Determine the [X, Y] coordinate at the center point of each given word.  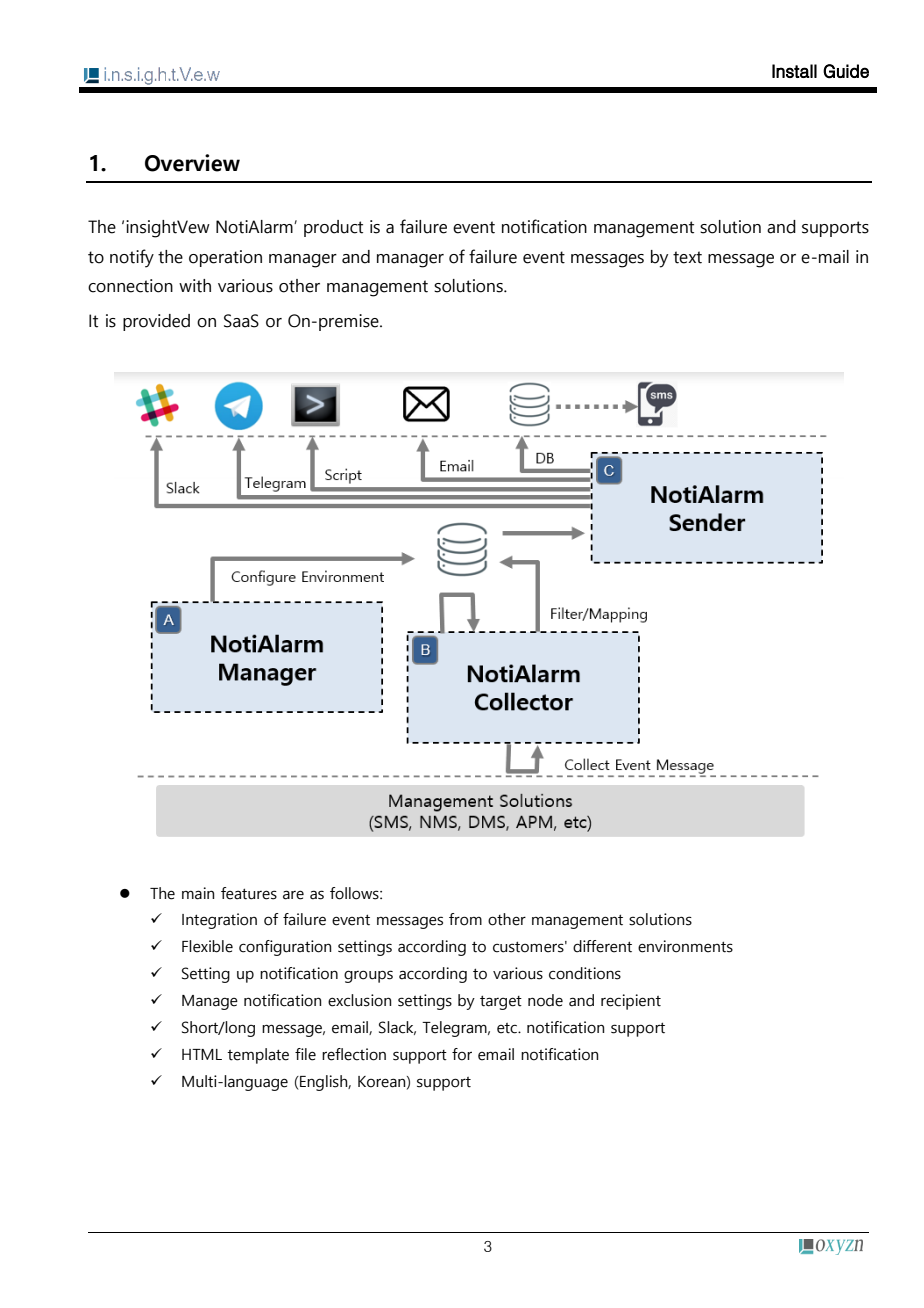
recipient [631, 1002]
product [333, 228]
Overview [192, 163]
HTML [202, 1054]
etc [508, 1028]
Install [794, 71]
